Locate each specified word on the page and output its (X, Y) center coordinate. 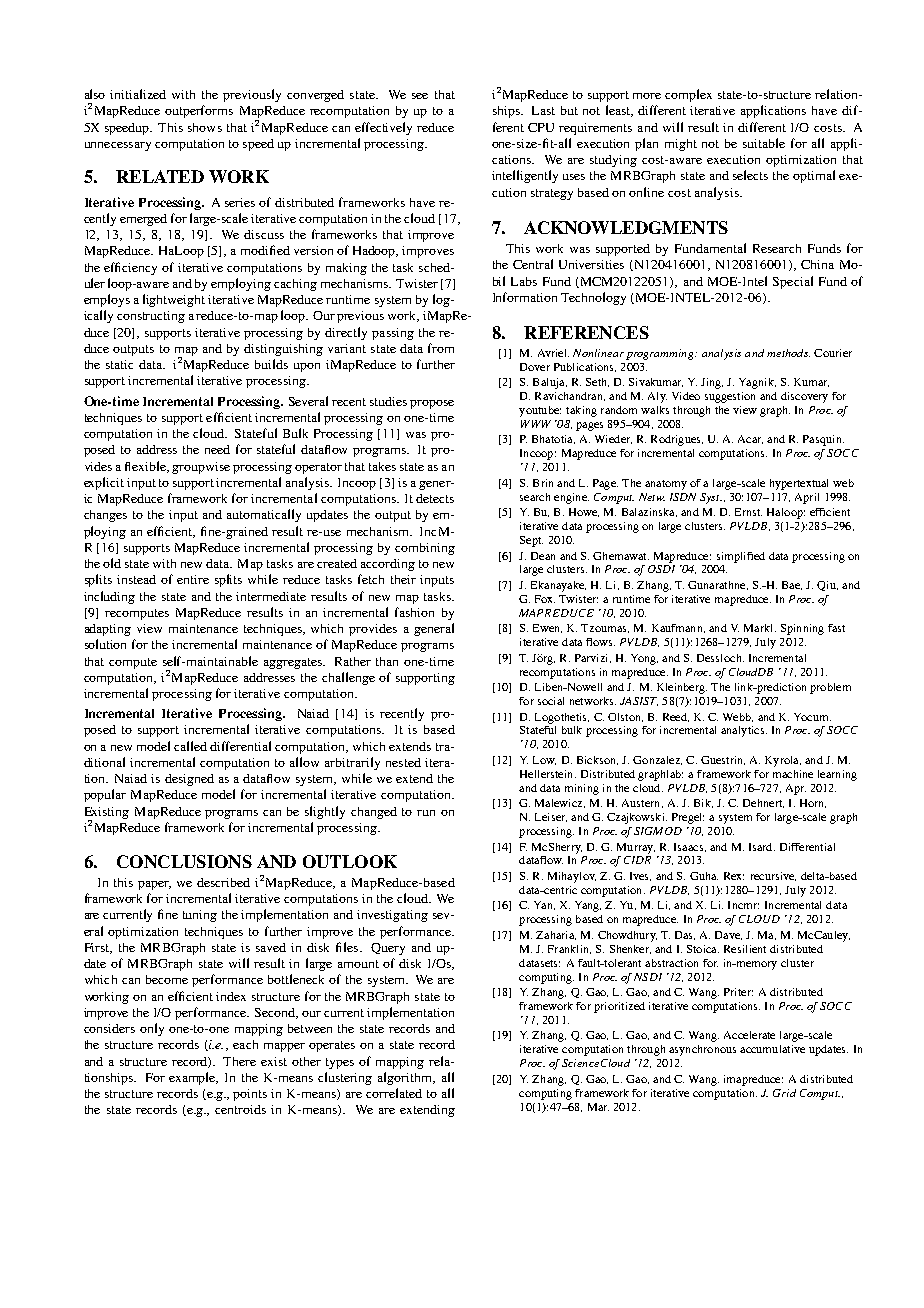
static (119, 364)
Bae (792, 585)
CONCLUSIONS (184, 861)
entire (193, 579)
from (441, 348)
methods (788, 353)
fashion (414, 612)
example (193, 1078)
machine (793, 774)
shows (205, 127)
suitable (764, 143)
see (420, 96)
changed (374, 813)
